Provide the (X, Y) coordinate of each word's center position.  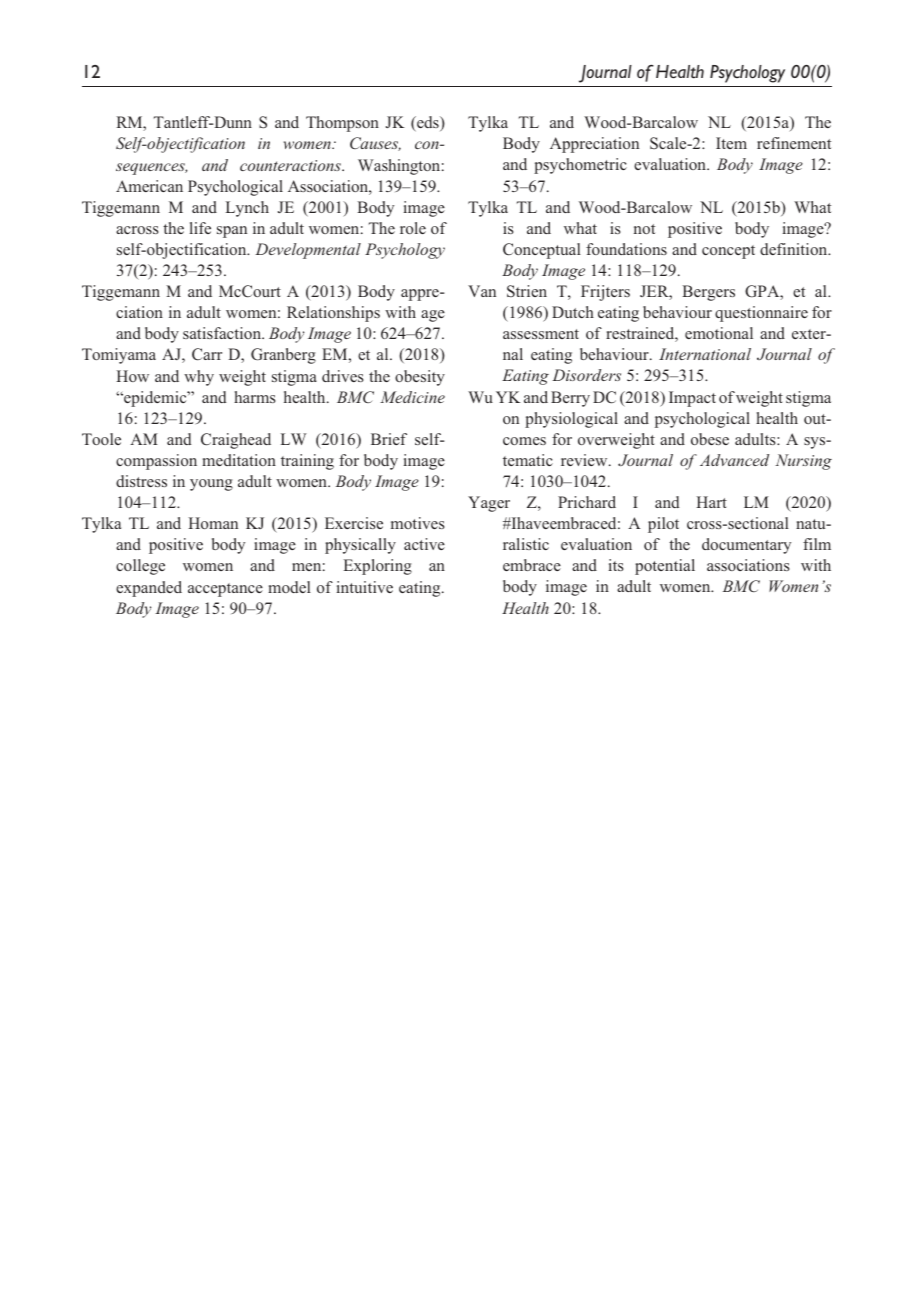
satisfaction (223, 333)
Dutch (573, 312)
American (149, 186)
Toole (101, 439)
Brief (389, 439)
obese (710, 439)
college (140, 567)
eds (428, 124)
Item (731, 143)
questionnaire (761, 314)
